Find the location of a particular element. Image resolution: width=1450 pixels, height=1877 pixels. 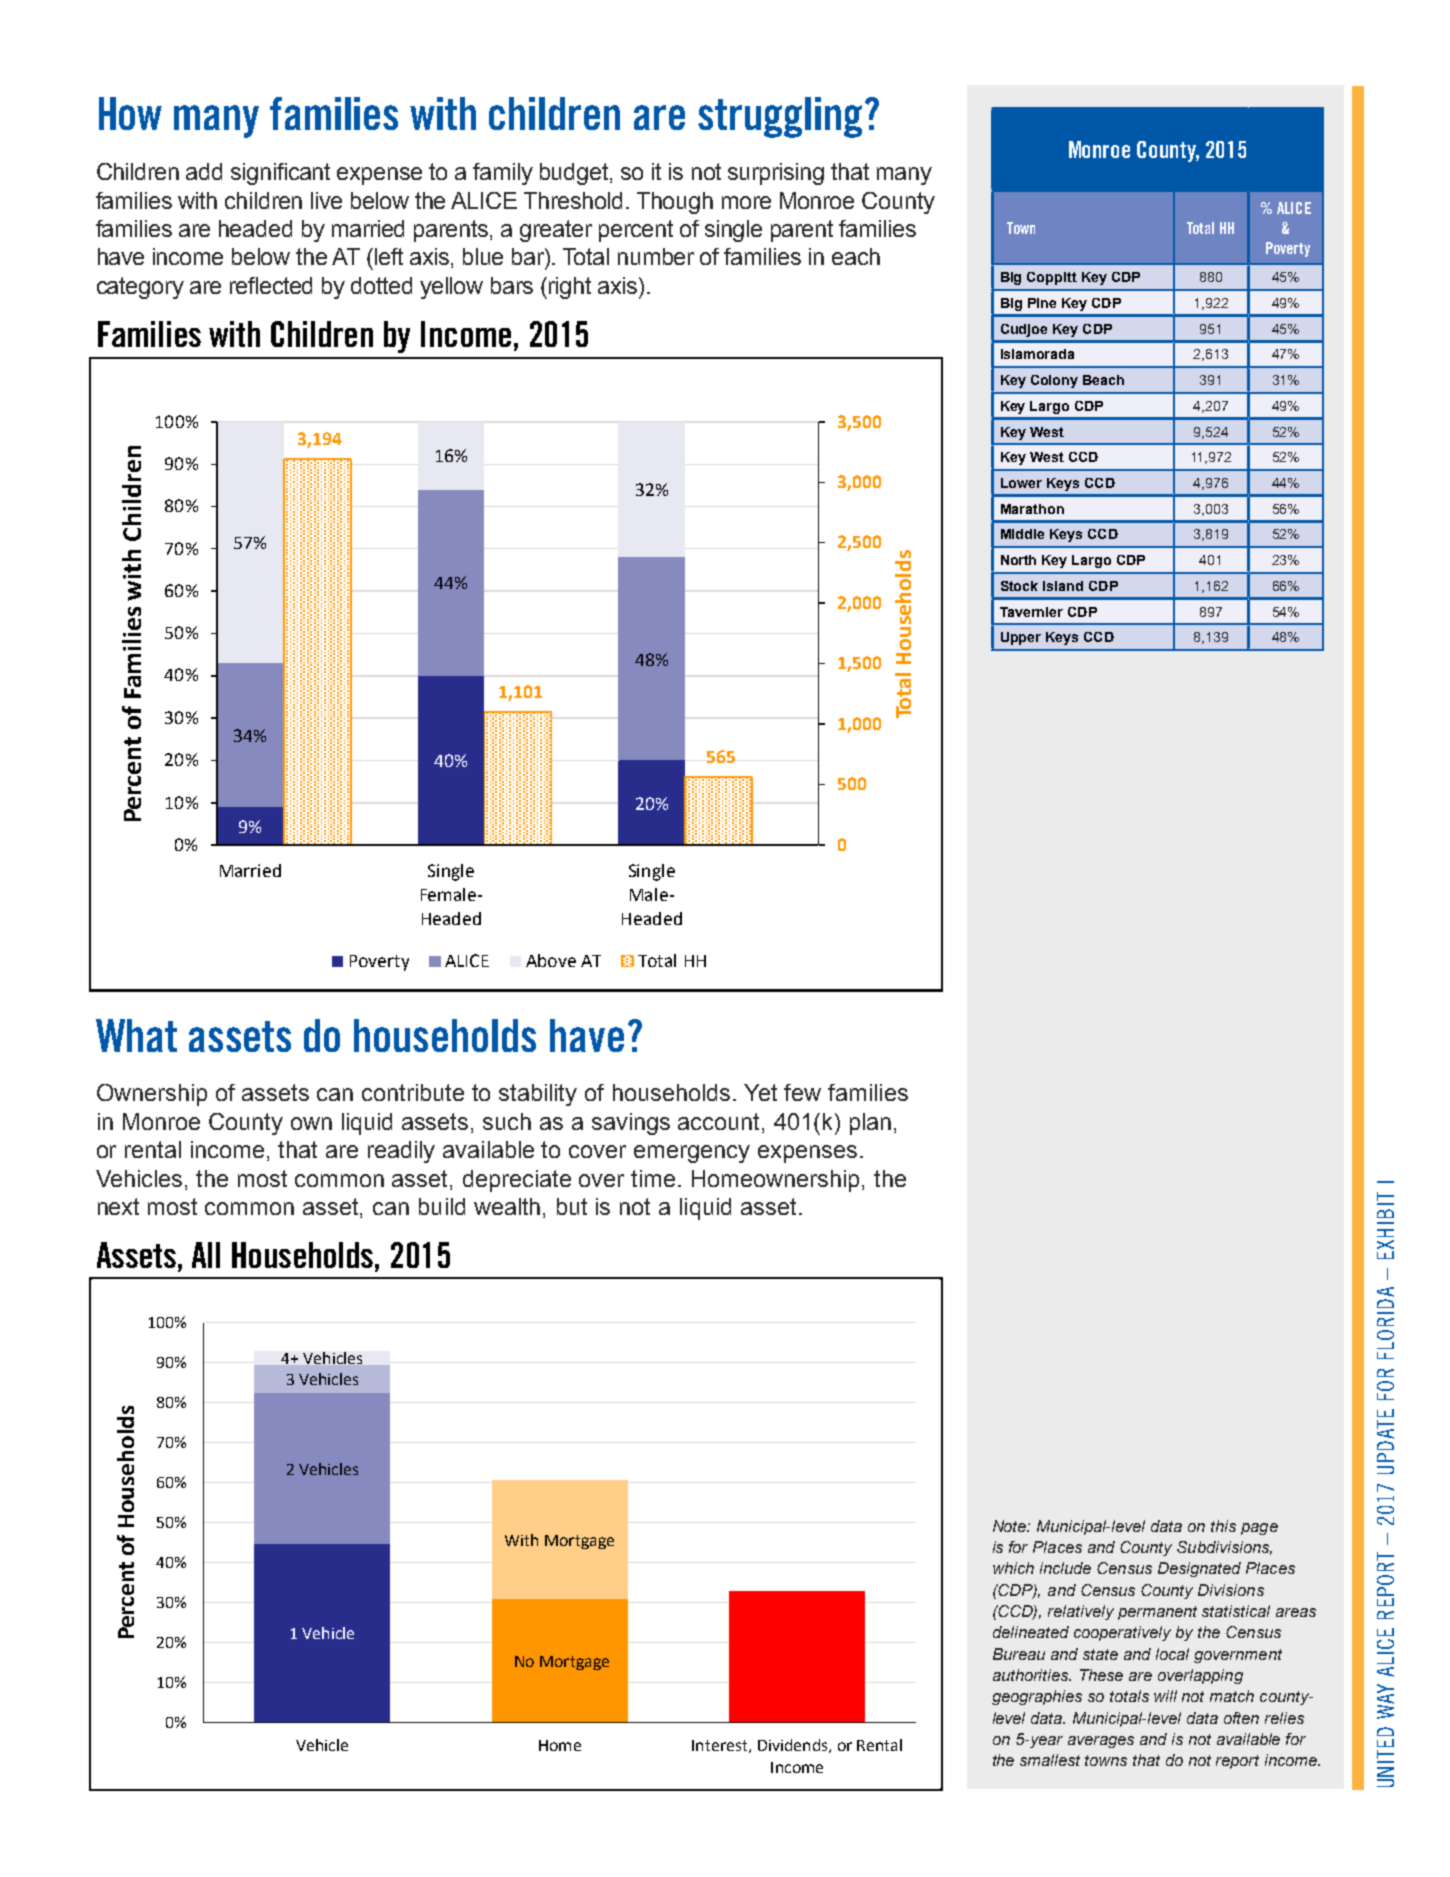

Dividends is located at coordinates (794, 1746).
